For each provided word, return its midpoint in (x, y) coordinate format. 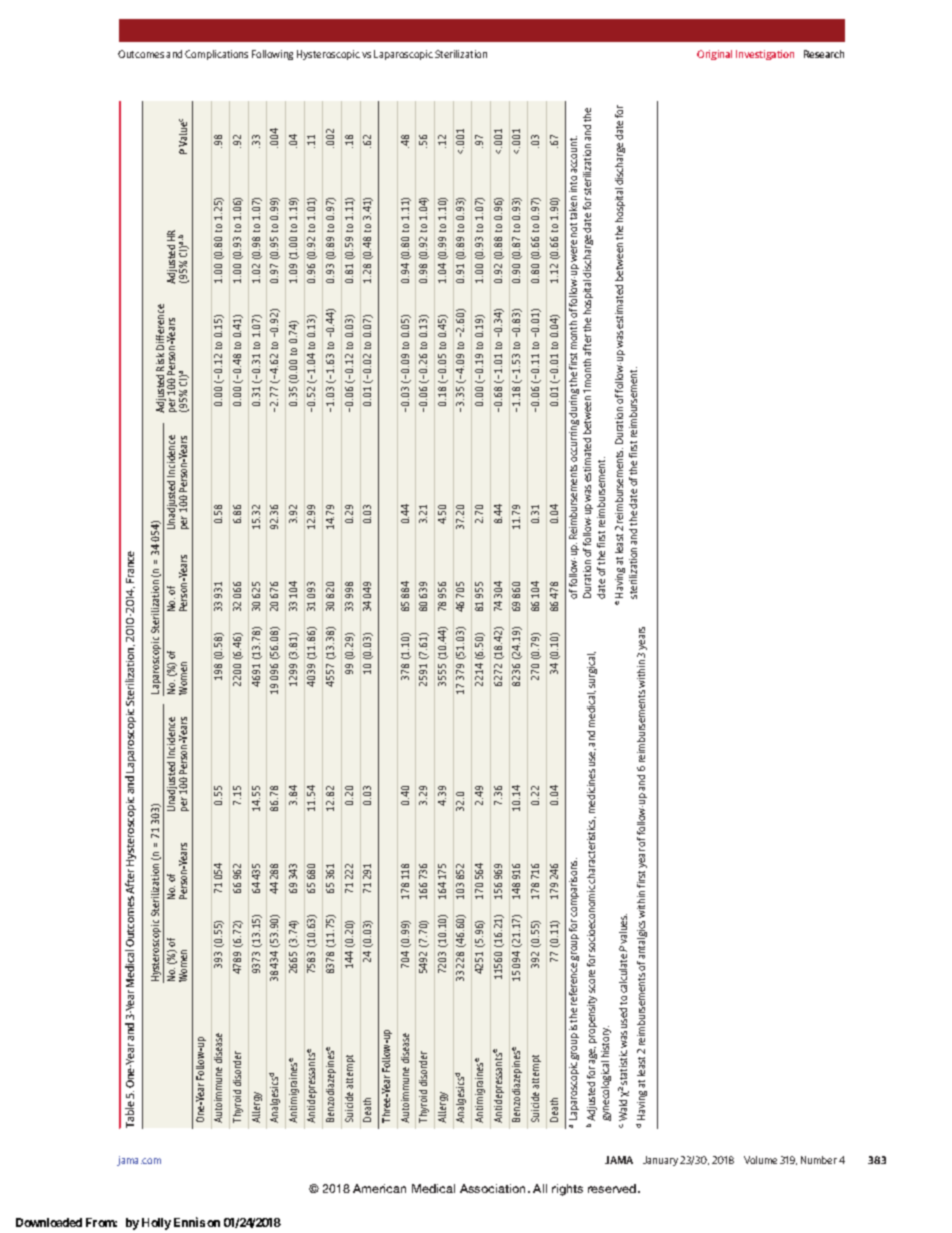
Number (819, 1160)
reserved (613, 1188)
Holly (156, 1224)
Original (714, 55)
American (379, 1188)
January (660, 1161)
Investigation (765, 55)
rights (567, 1190)
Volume (760, 1160)
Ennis (189, 1222)
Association (494, 1188)
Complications (216, 55)
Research (824, 54)
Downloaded (49, 1222)
